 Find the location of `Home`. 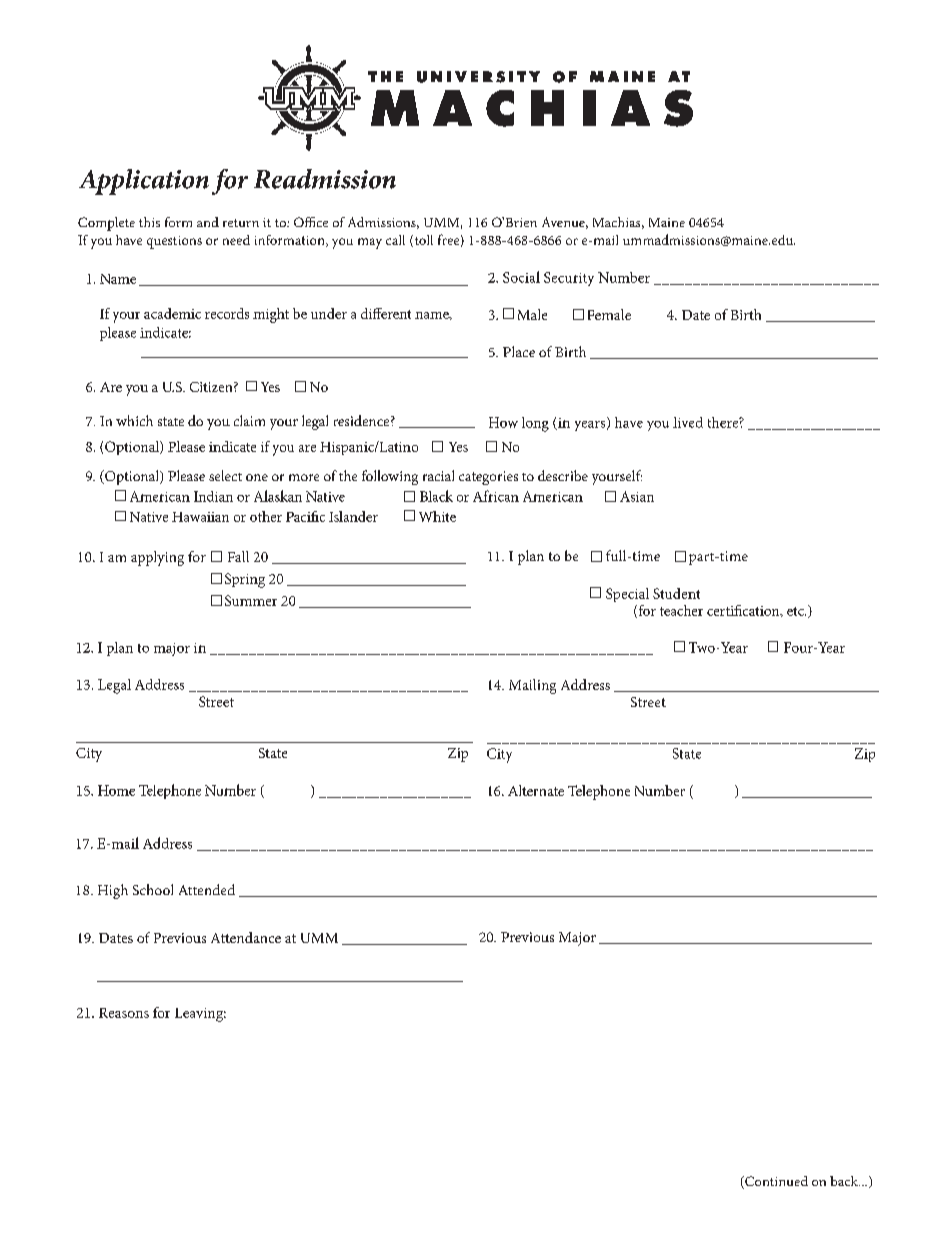

Home is located at coordinates (116, 790).
